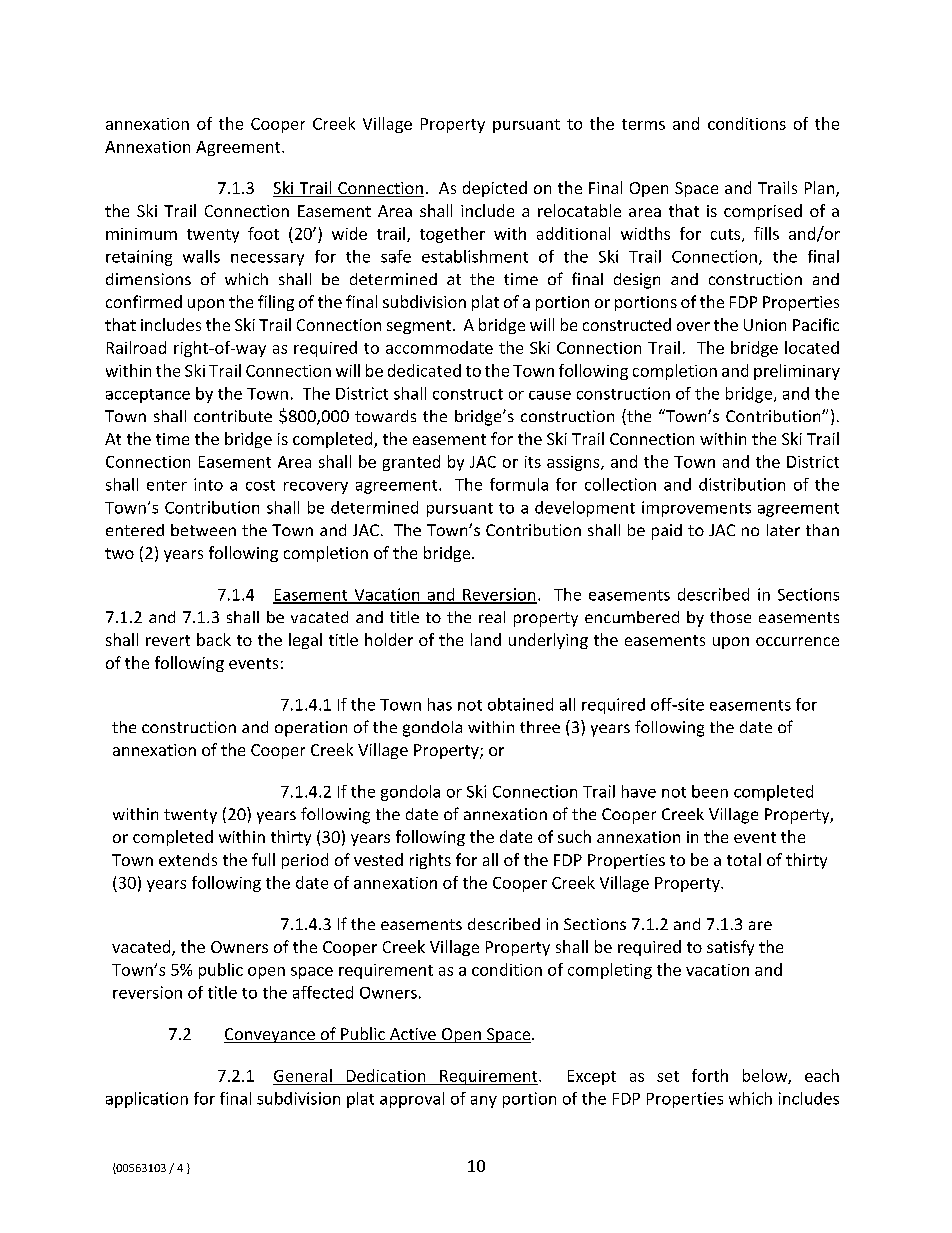  What do you see at coordinates (311, 729) in the page?
I see `operation` at bounding box center [311, 729].
